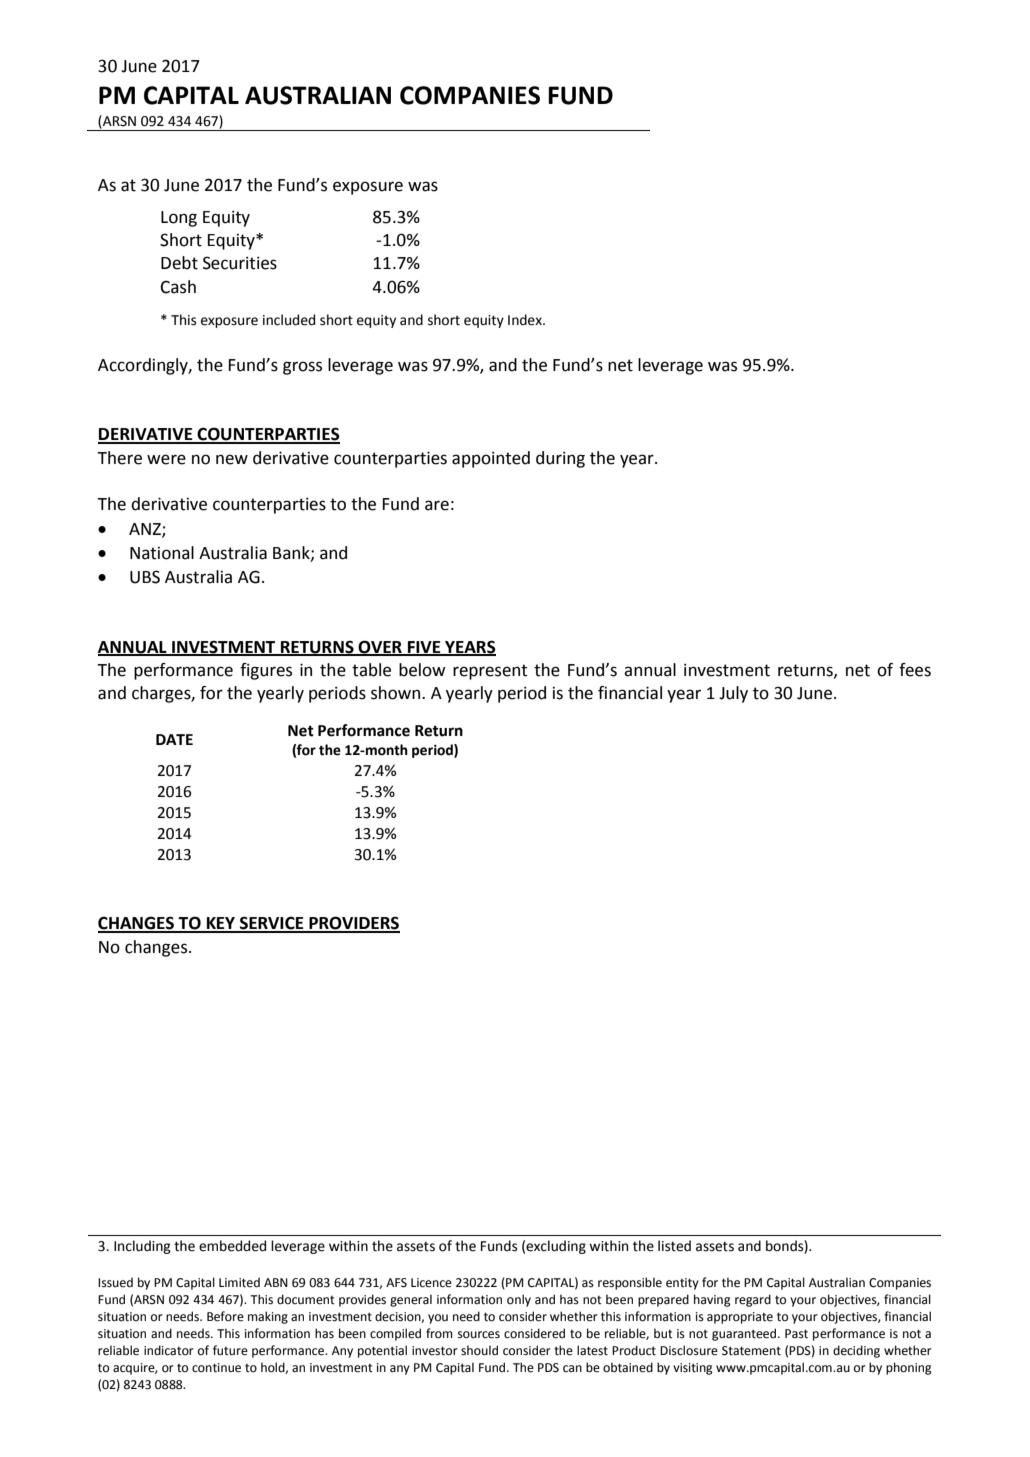 The width and height of the image is (1030, 1457). I want to click on Index, so click(526, 320).
